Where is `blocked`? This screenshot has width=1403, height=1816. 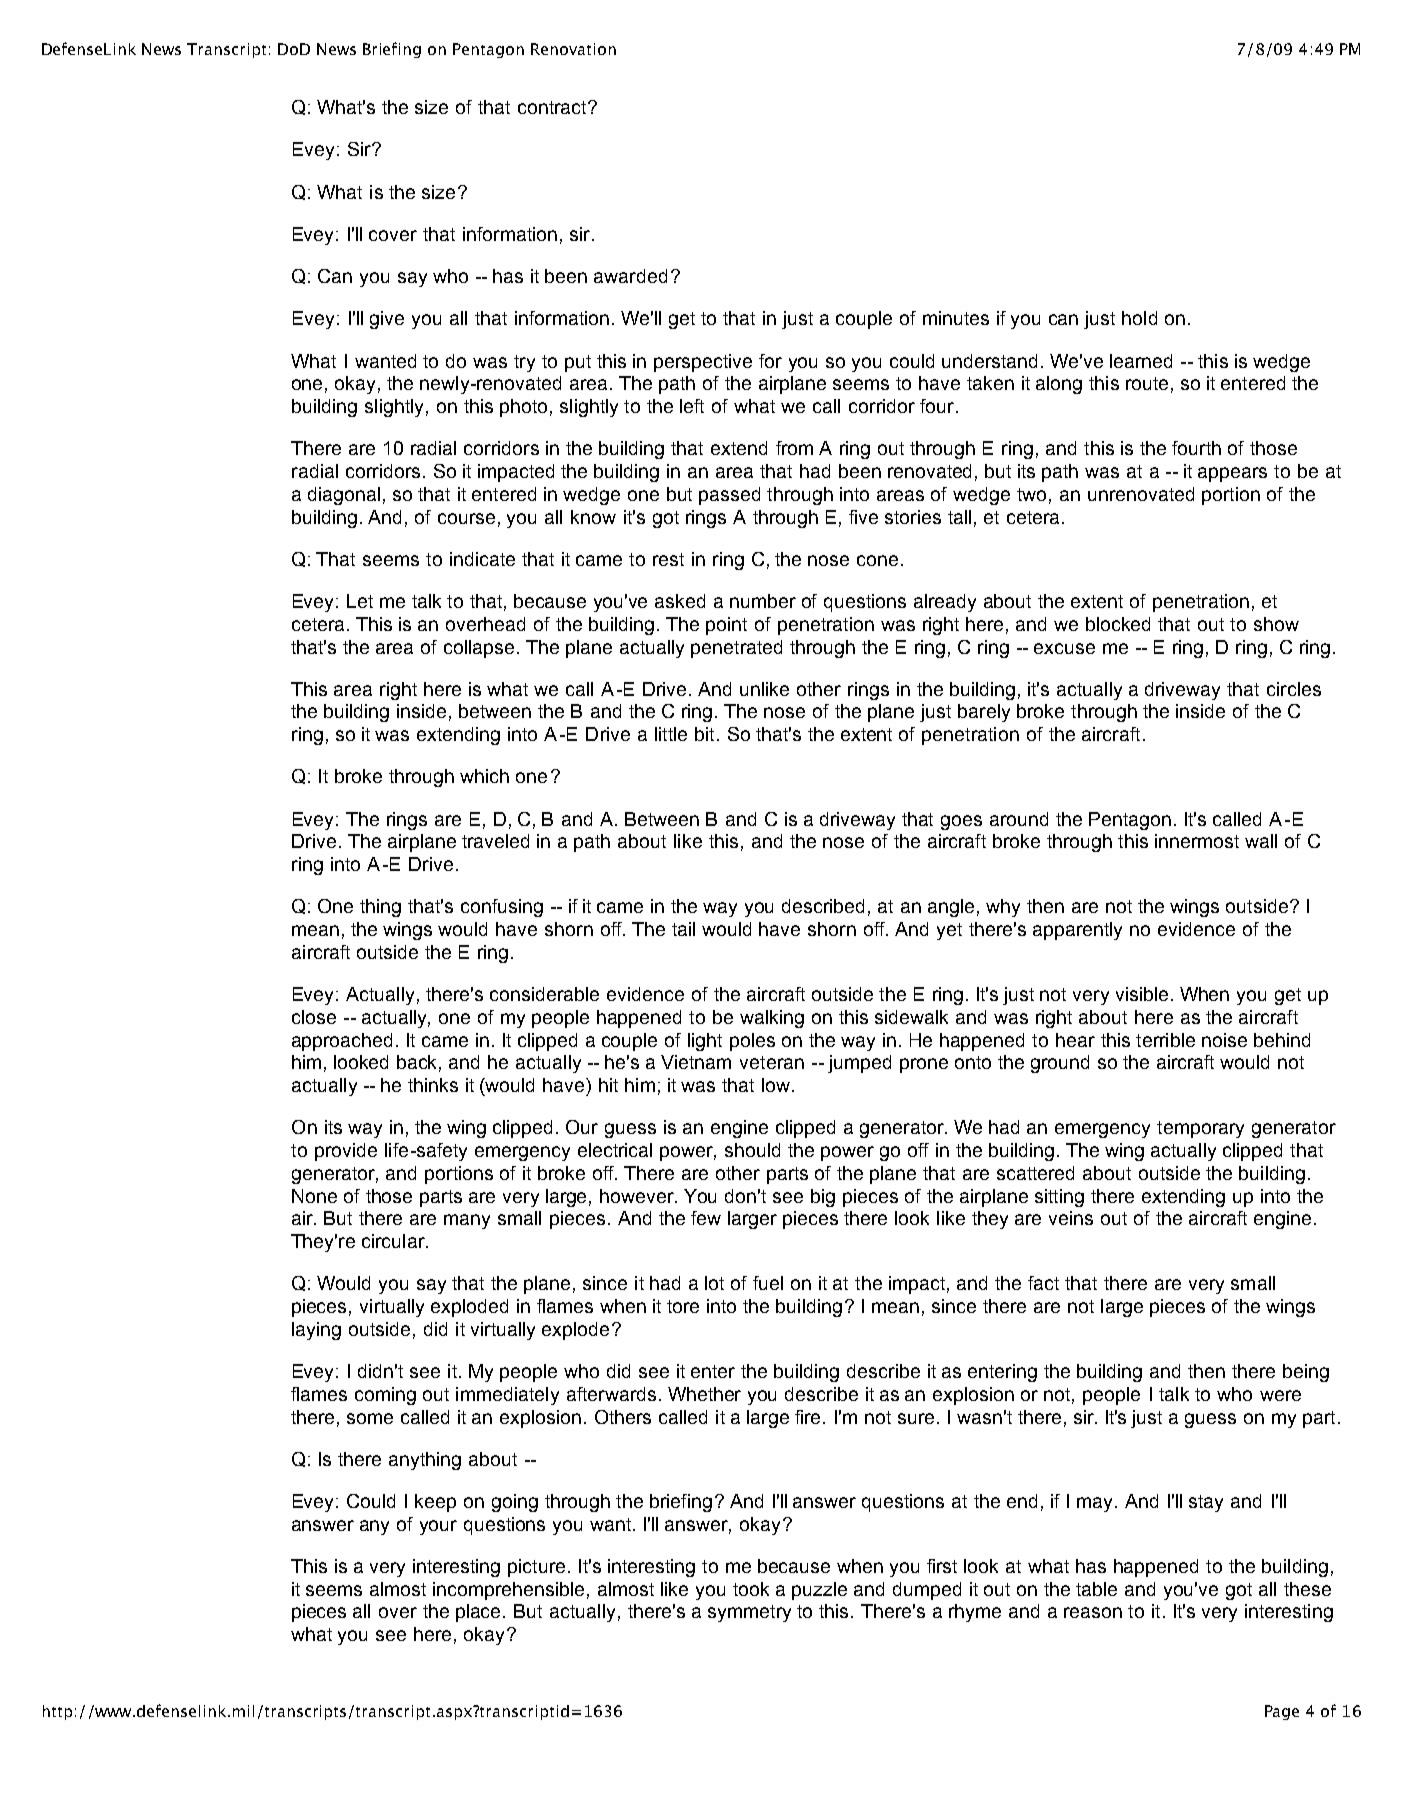 blocked is located at coordinates (1118, 624).
